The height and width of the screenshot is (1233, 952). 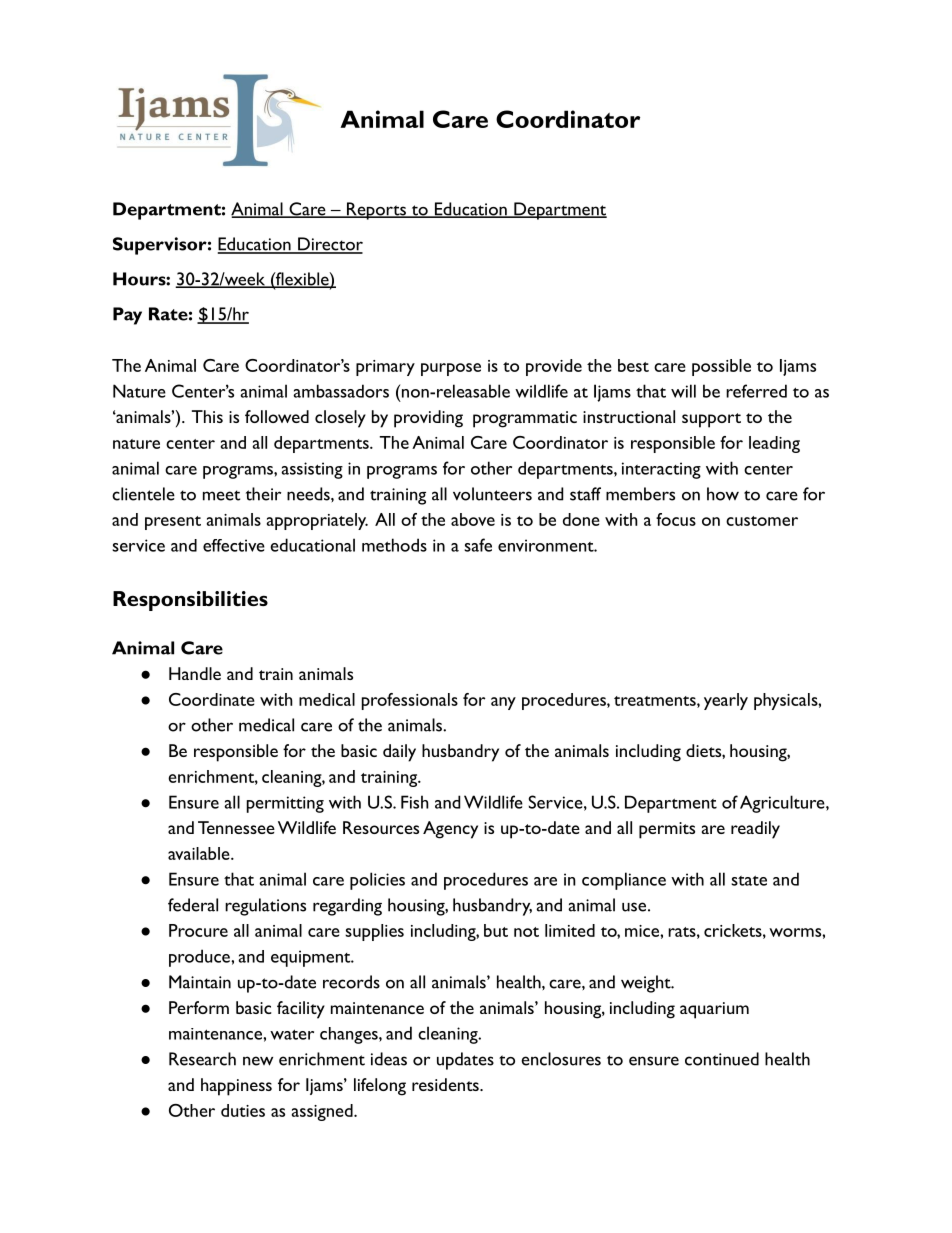 I want to click on Reports, so click(x=376, y=211).
